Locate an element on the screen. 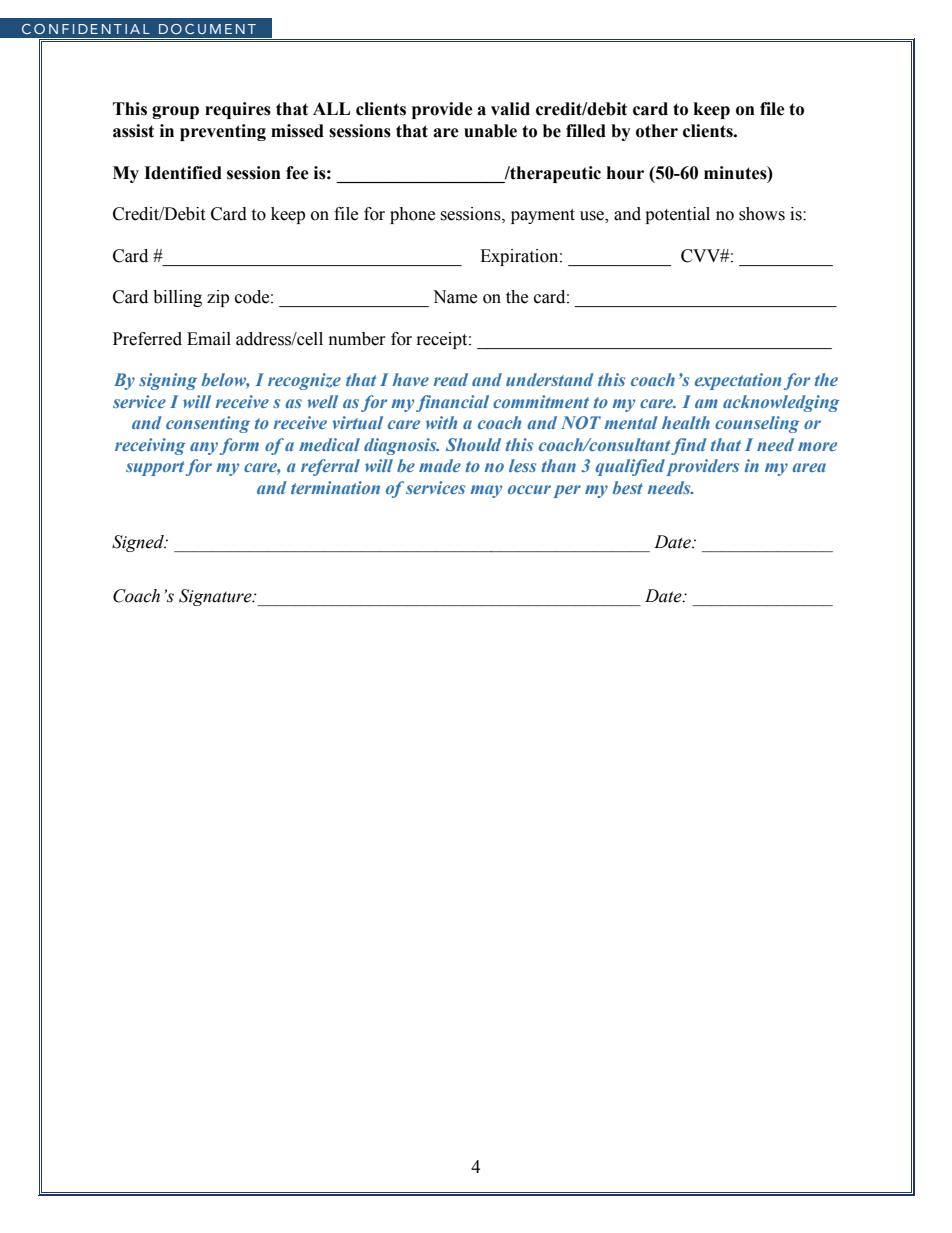  preventing is located at coordinates (223, 132).
